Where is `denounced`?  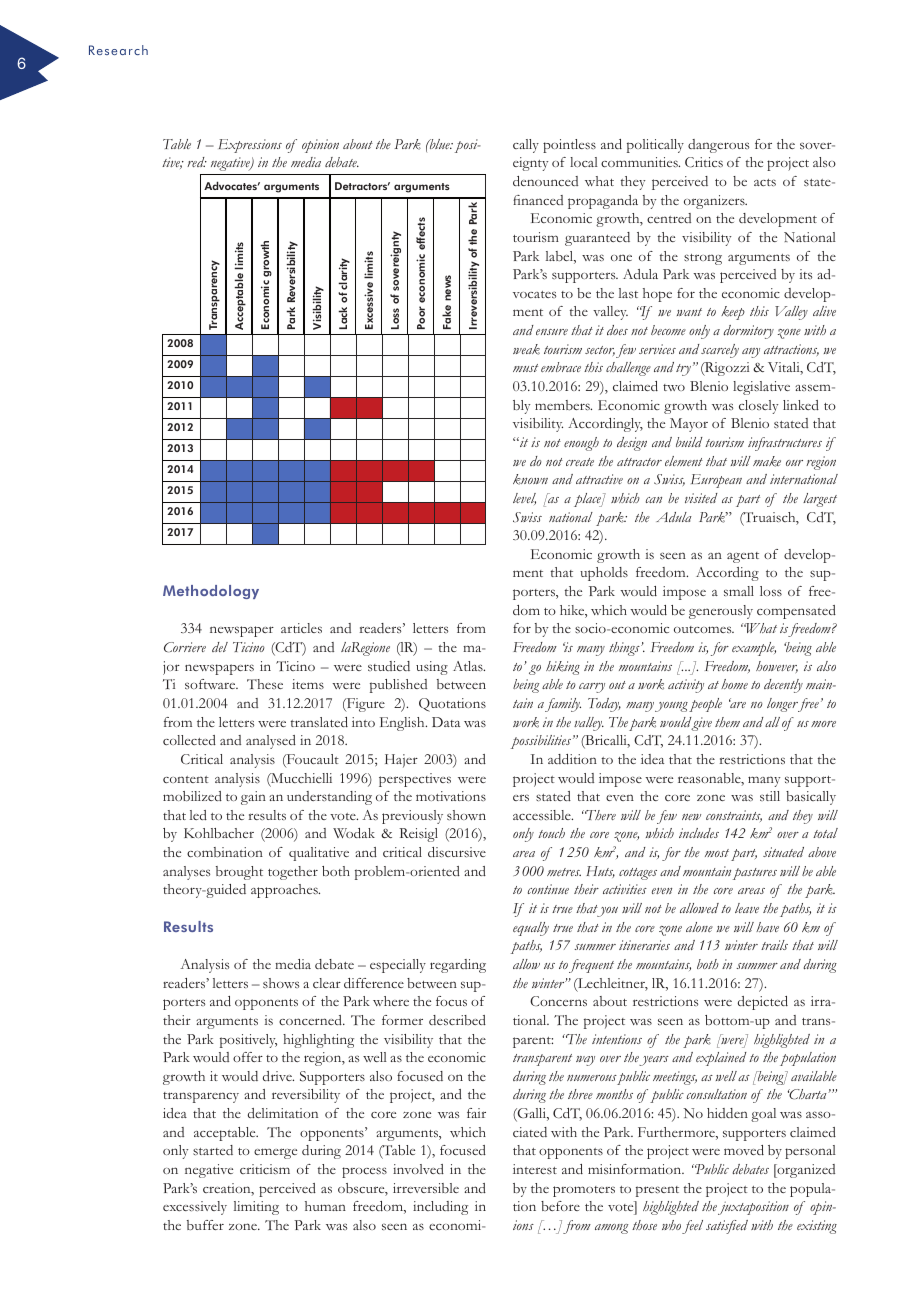 denounced is located at coordinates (545, 181).
